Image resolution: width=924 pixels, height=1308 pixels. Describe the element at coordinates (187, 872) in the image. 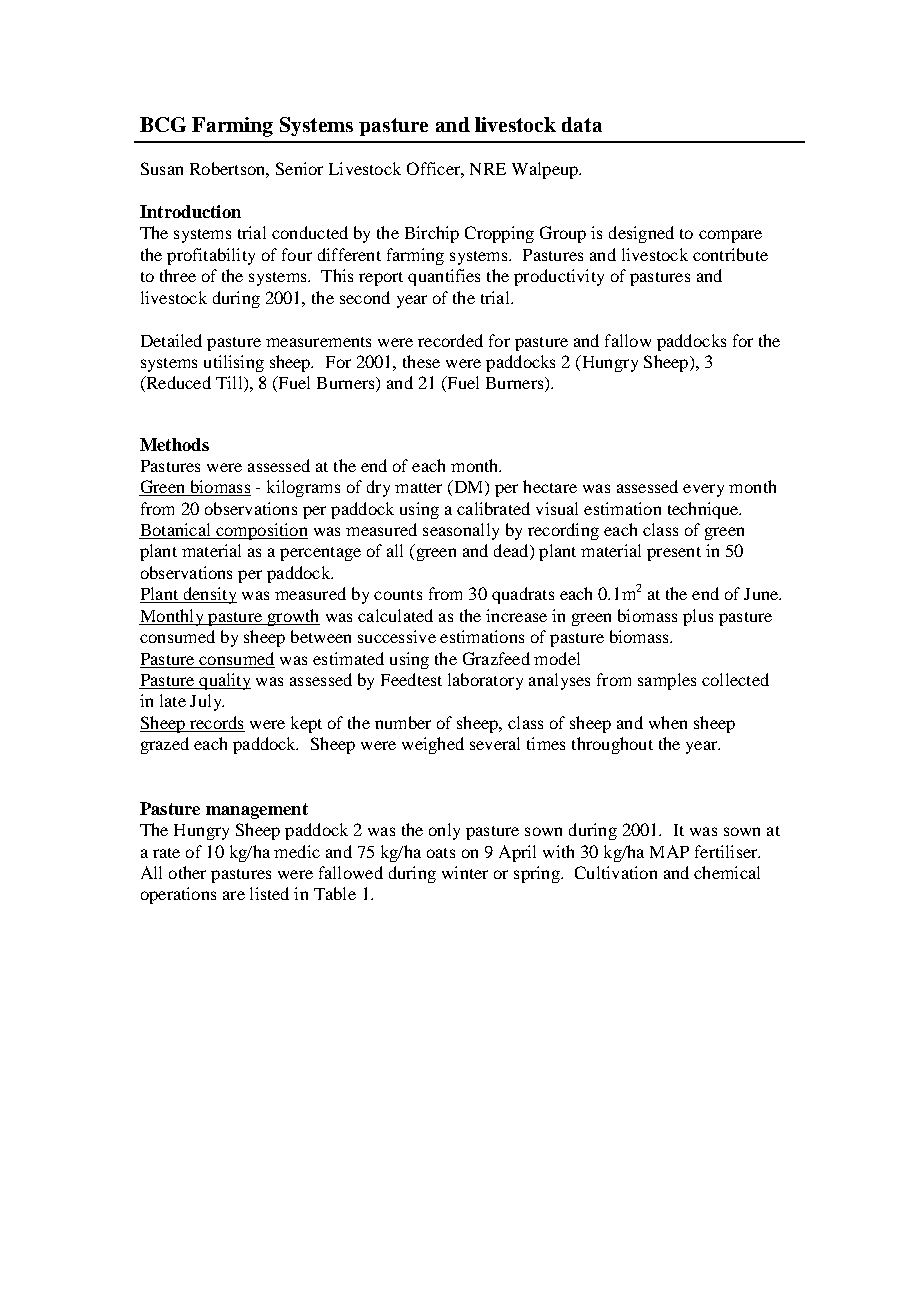

I see `other` at that location.
